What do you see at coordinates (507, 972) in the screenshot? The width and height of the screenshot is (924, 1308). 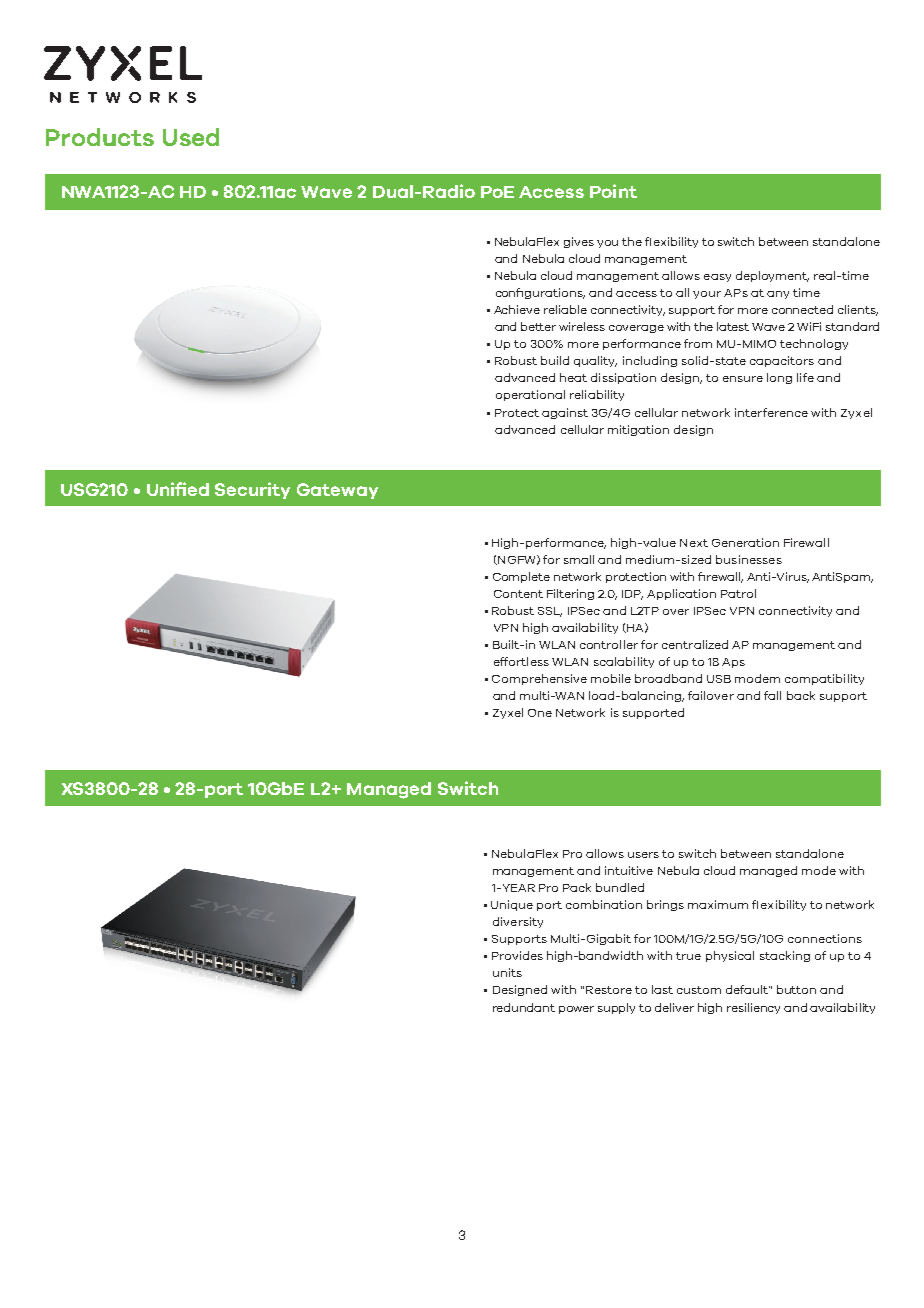 I see `units` at bounding box center [507, 972].
